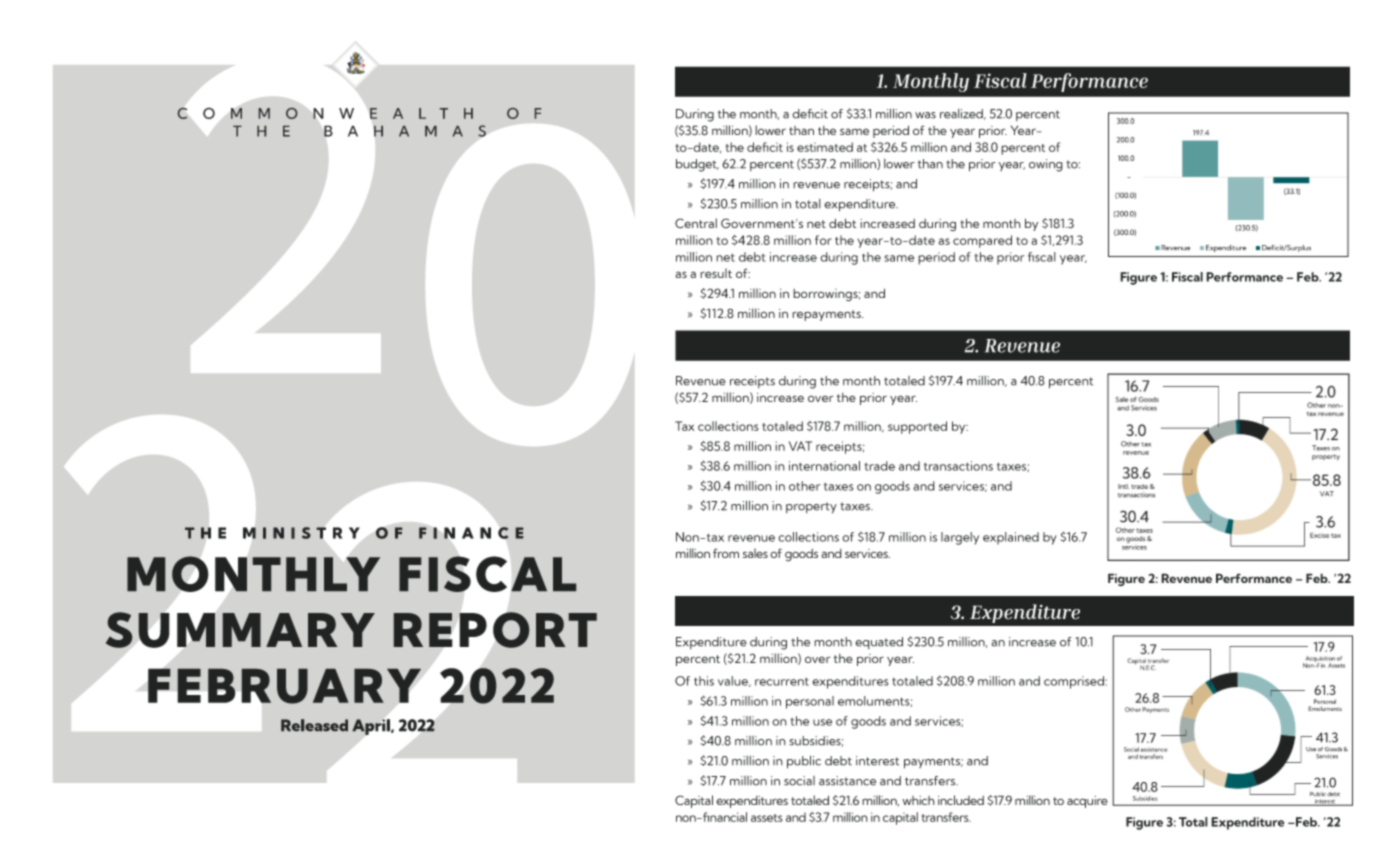 This page has height=850, width=1400. I want to click on SUMMARY, so click(240, 630).
